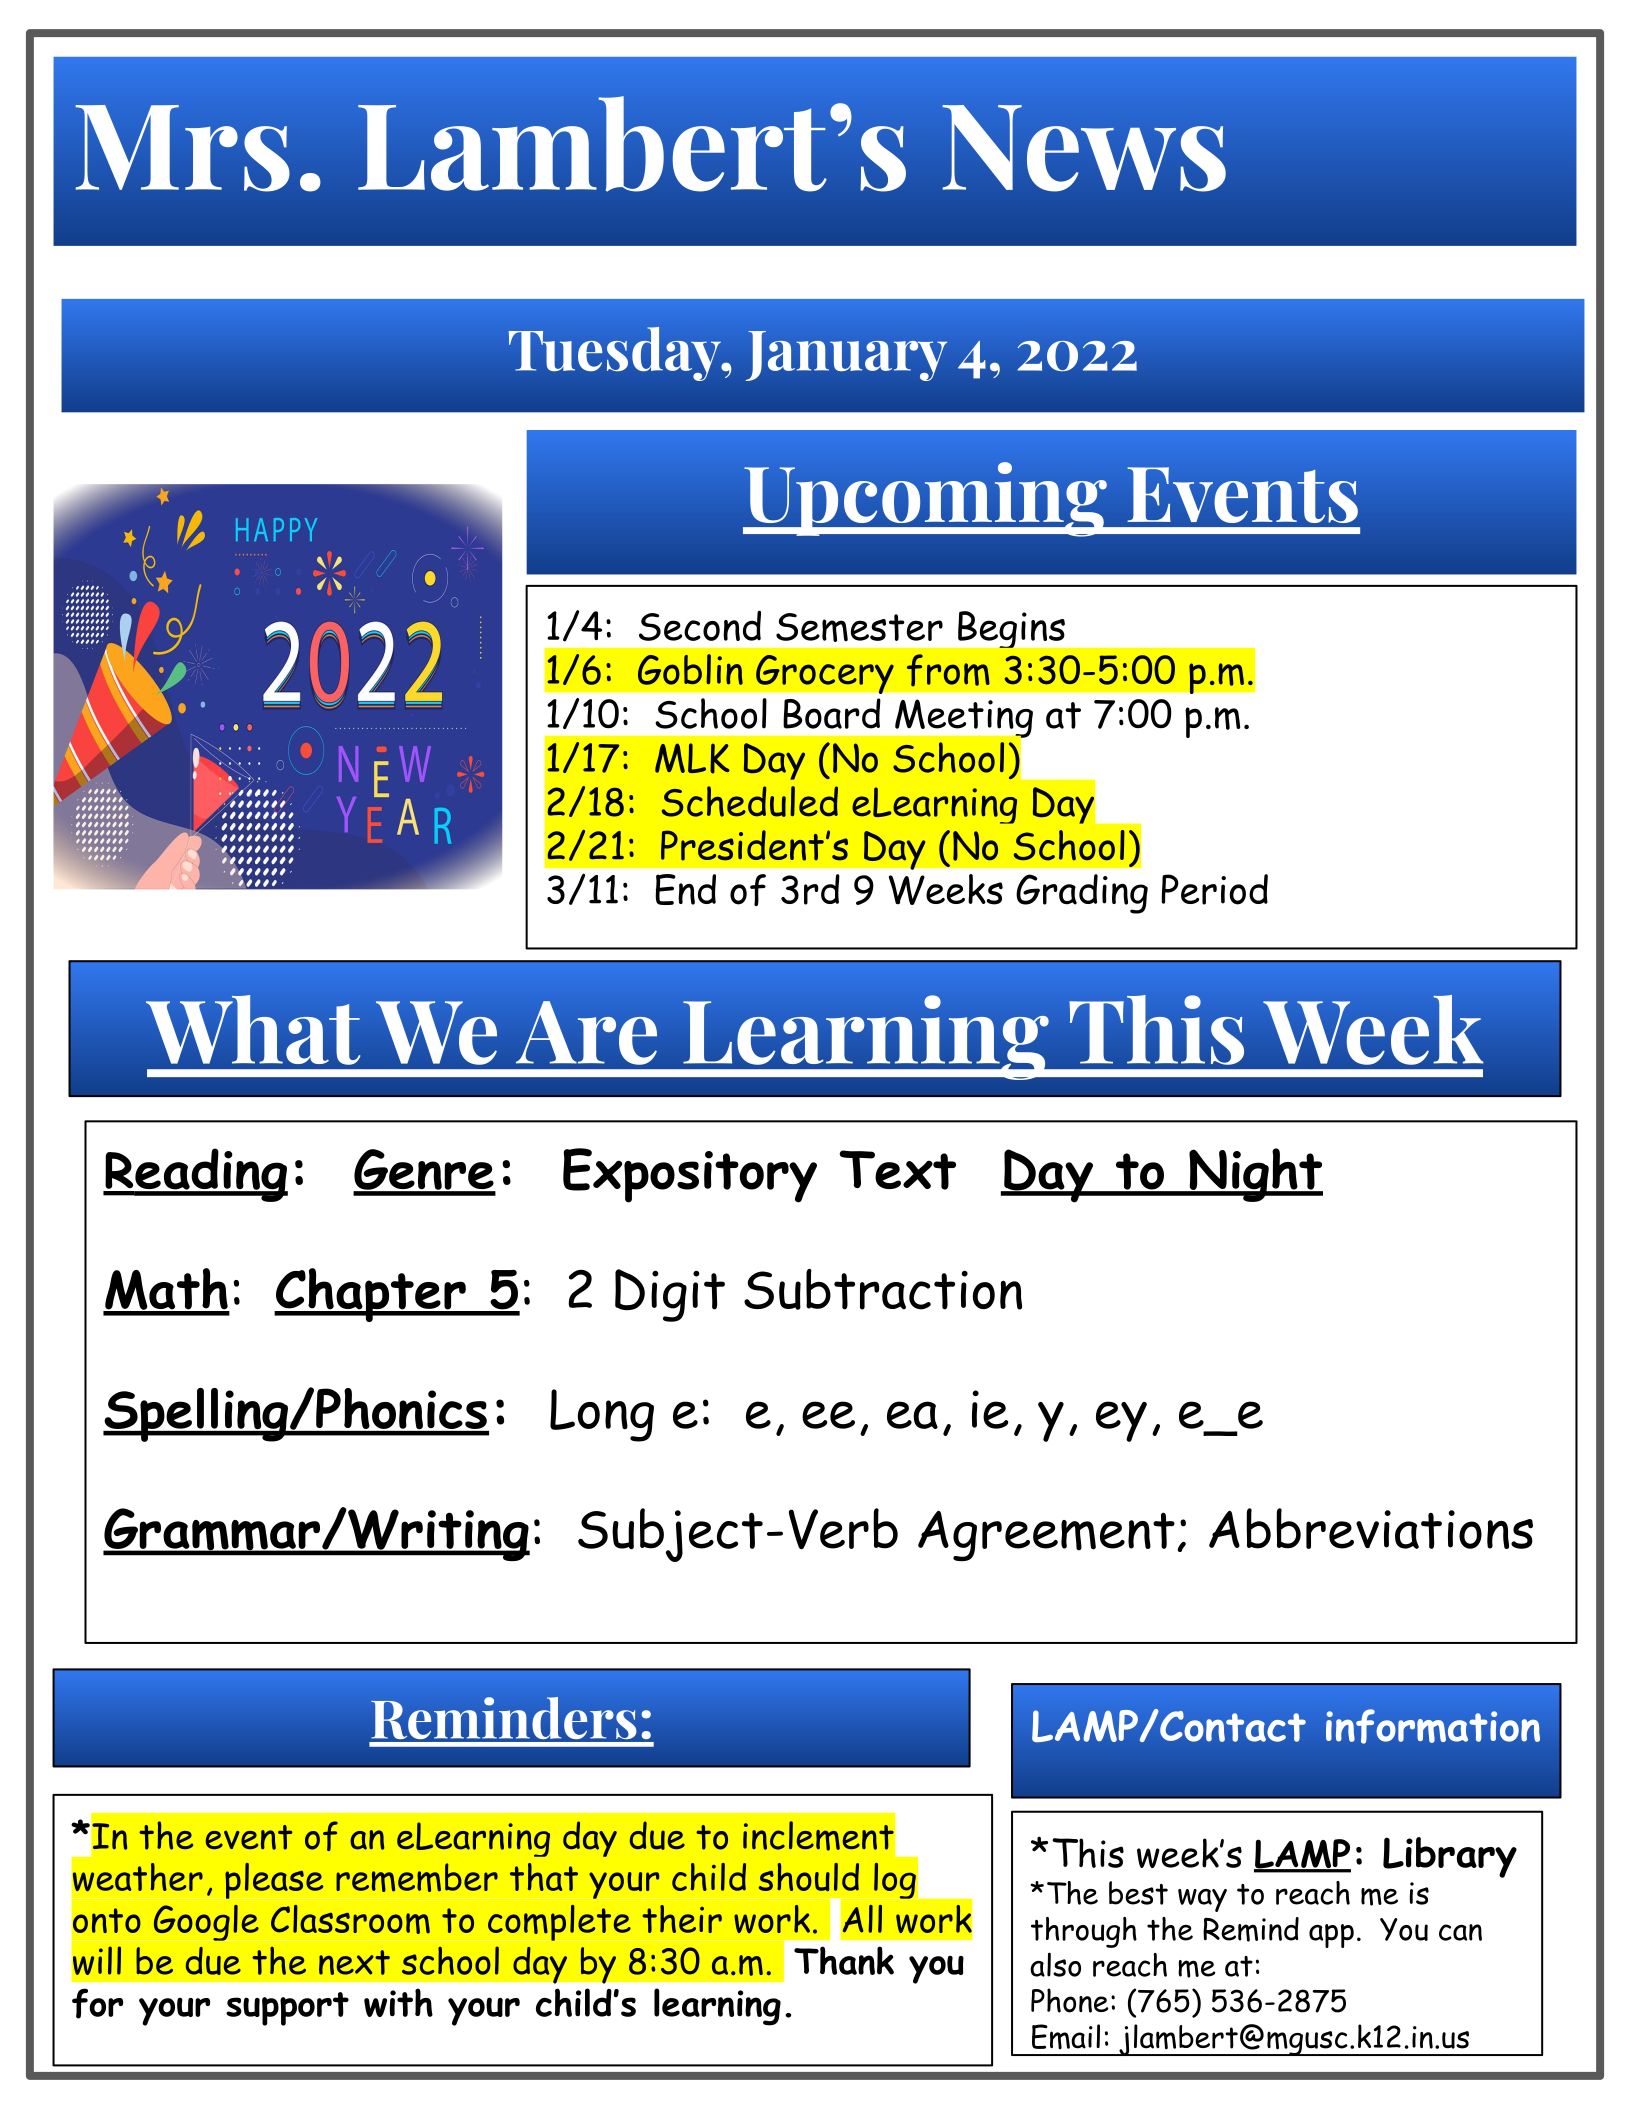 The image size is (1630, 2109). Describe the element at coordinates (1084, 148) in the screenshot. I see `News` at that location.
